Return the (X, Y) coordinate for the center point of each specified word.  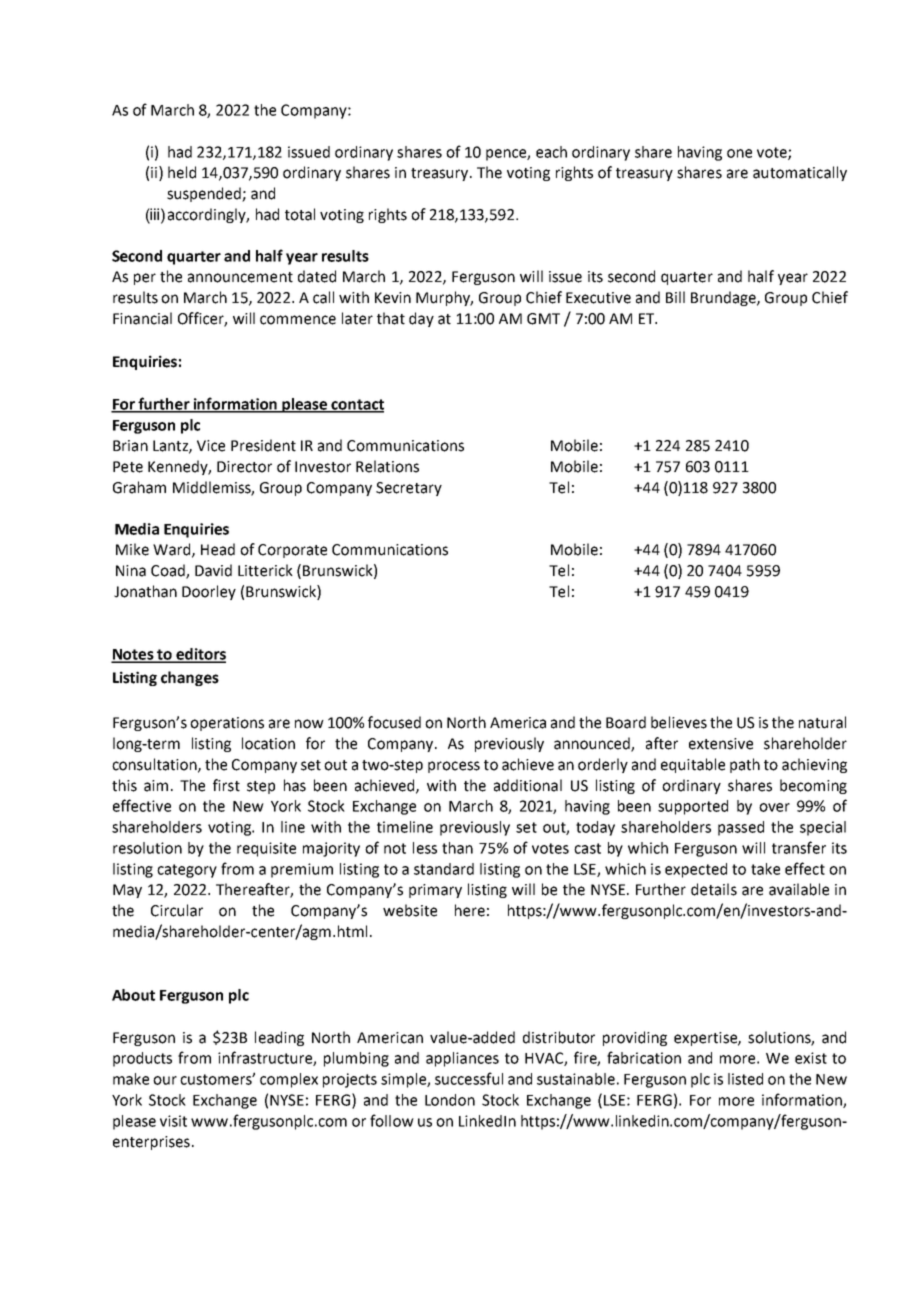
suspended (205, 194)
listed (745, 1079)
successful (469, 1078)
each (551, 152)
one (739, 153)
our (165, 1080)
